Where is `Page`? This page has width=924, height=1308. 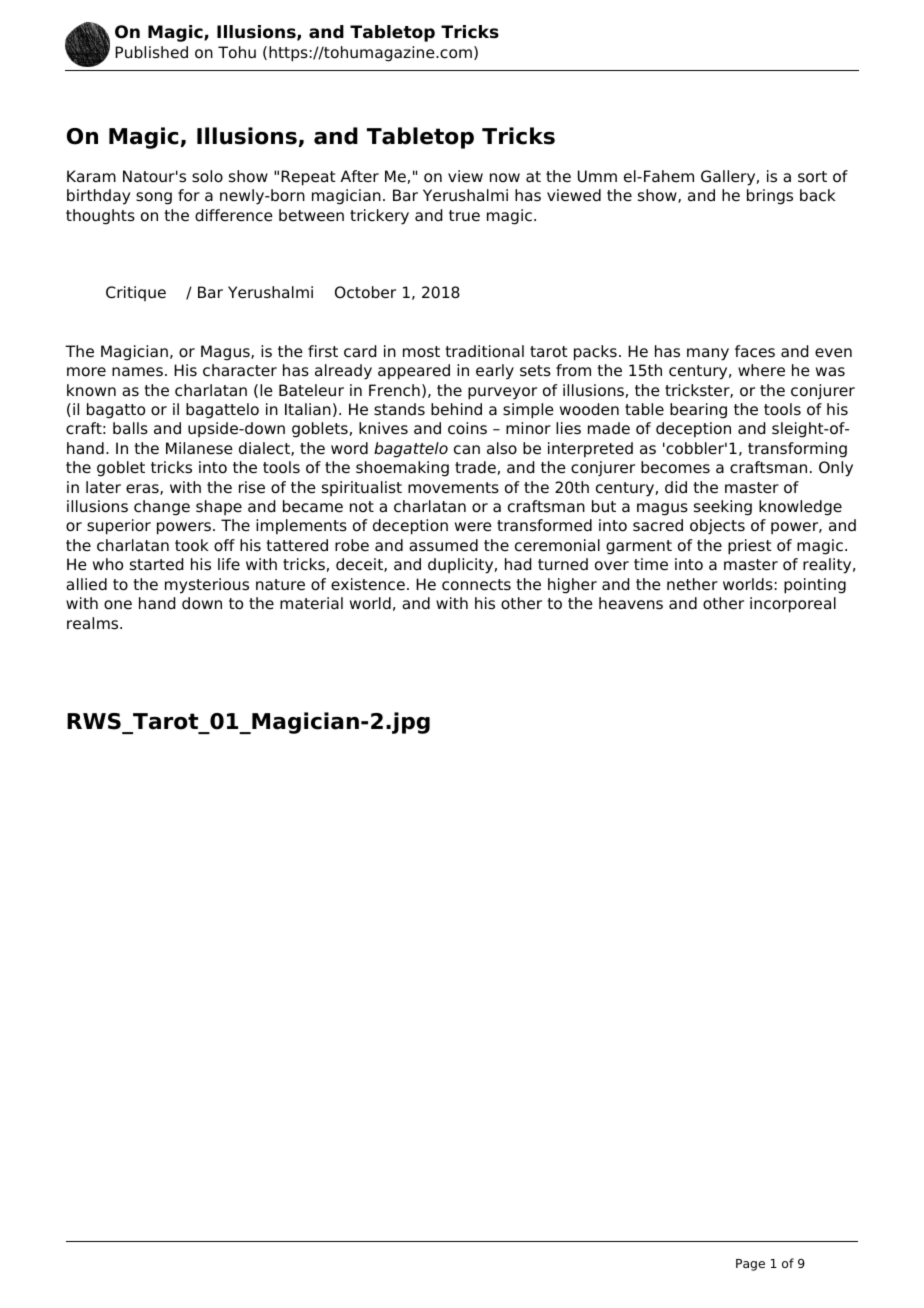 Page is located at coordinates (750, 1265).
